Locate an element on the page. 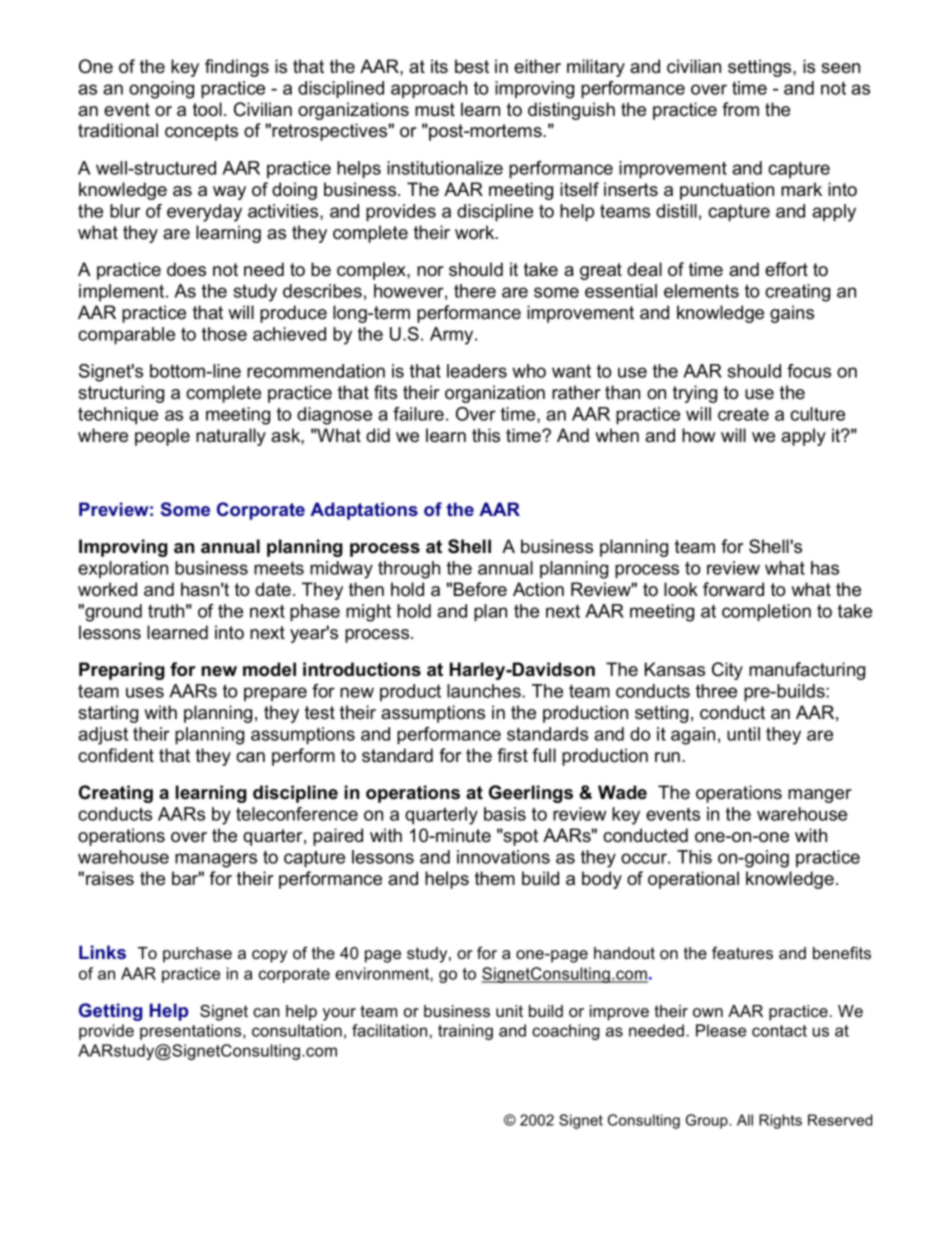 The image size is (952, 1233). from is located at coordinates (740, 109).
